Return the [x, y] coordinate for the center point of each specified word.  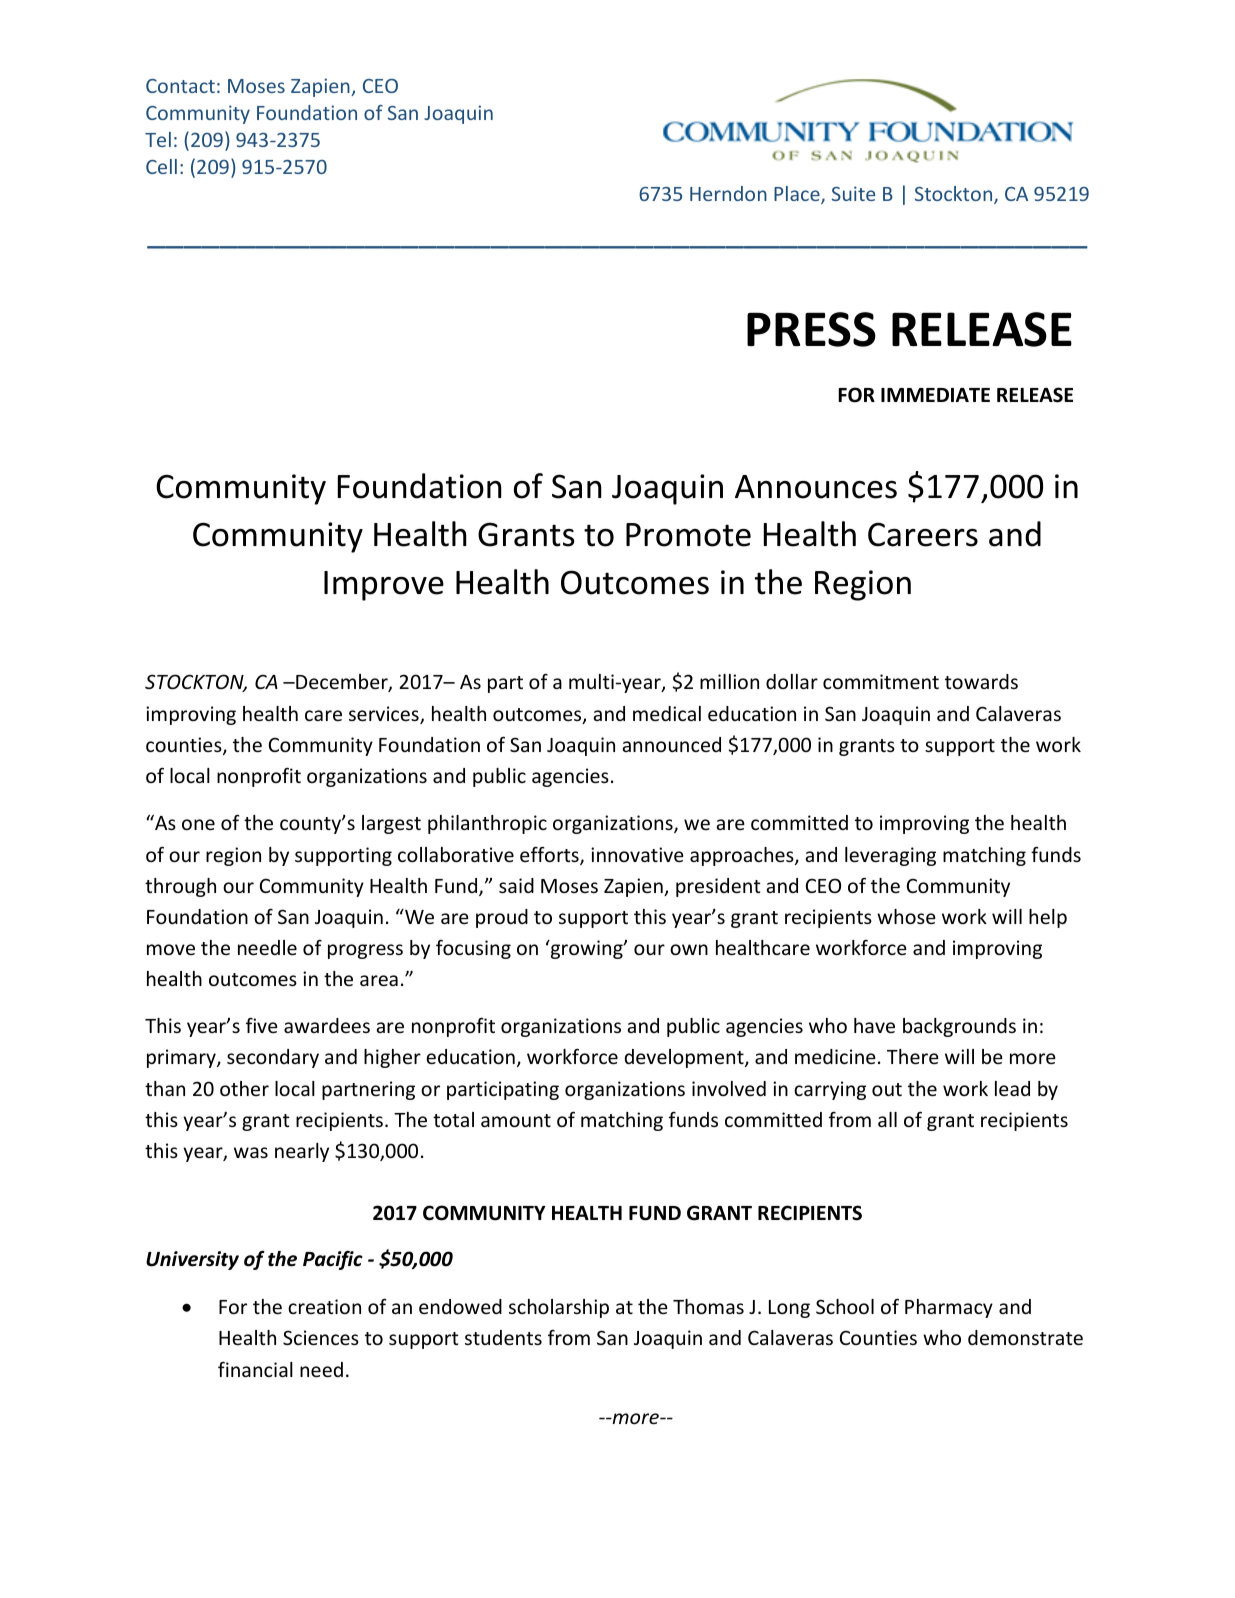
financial [255, 1369]
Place [798, 195]
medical [667, 713]
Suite [853, 193]
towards [981, 681]
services [385, 715]
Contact [180, 86]
